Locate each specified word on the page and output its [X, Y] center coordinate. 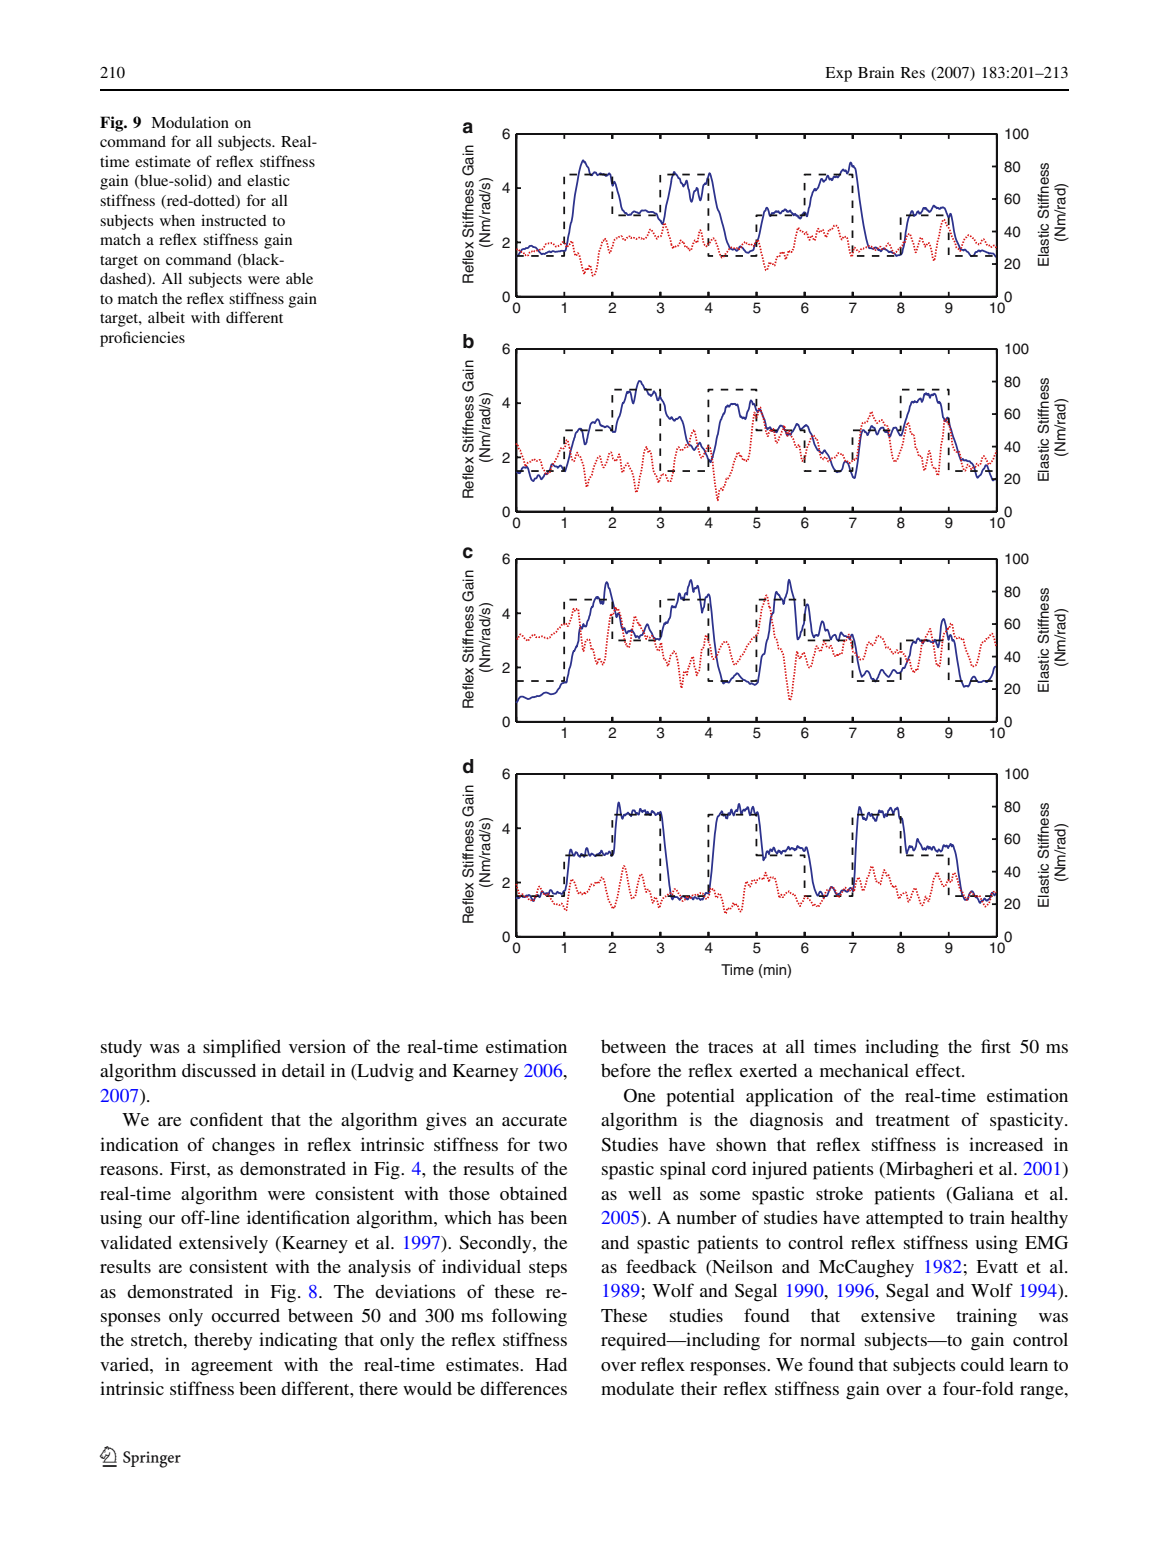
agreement [232, 1368]
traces [730, 1047]
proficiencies [142, 339]
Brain [876, 72]
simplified [242, 1048]
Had [551, 1364]
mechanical [864, 1070]
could [982, 1364]
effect [939, 1070]
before [626, 1070]
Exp [838, 74]
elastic [268, 180]
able [299, 278]
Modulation [190, 122]
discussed [219, 1070]
